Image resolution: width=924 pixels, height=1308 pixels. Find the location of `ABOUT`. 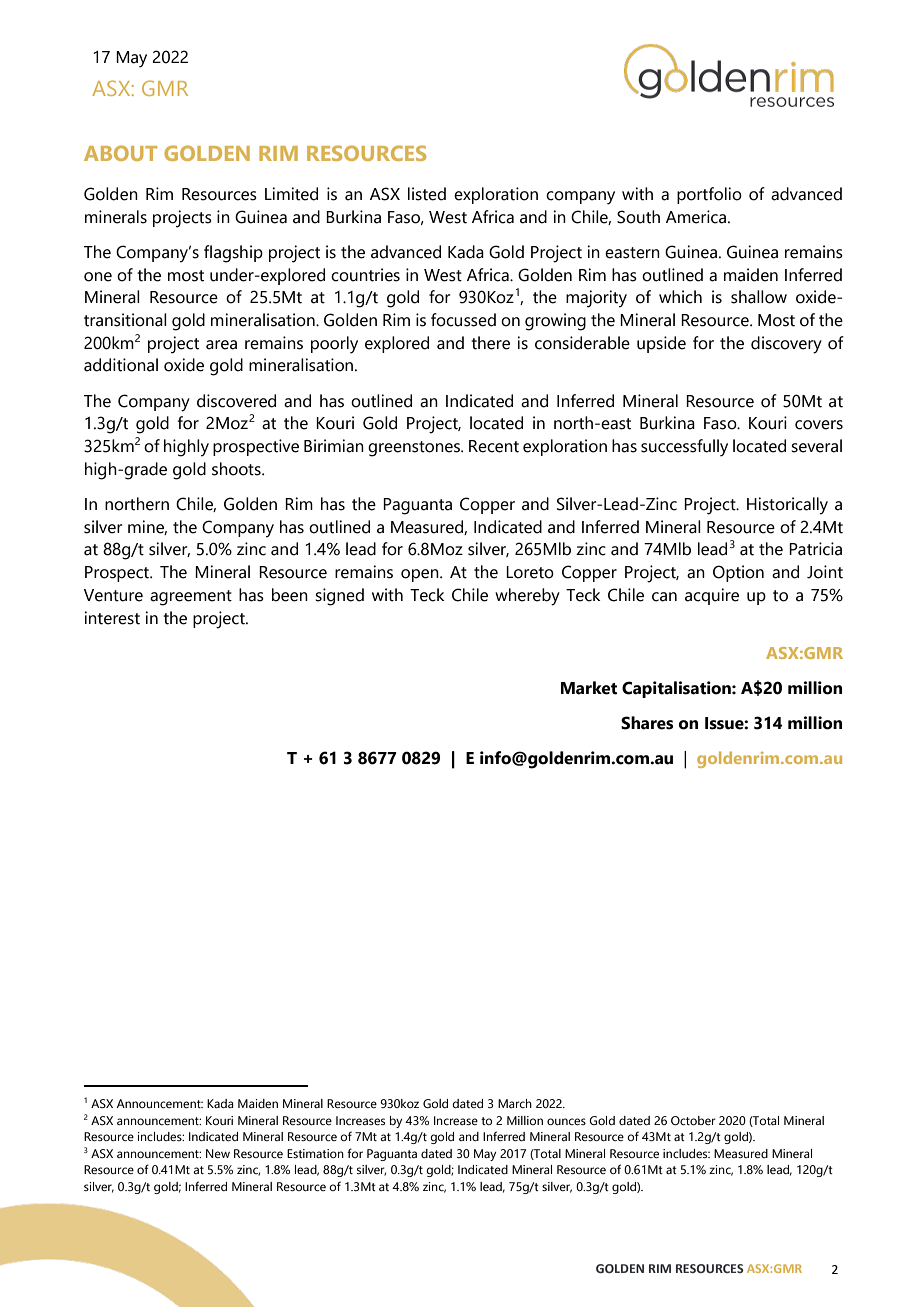

ABOUT is located at coordinates (120, 153).
